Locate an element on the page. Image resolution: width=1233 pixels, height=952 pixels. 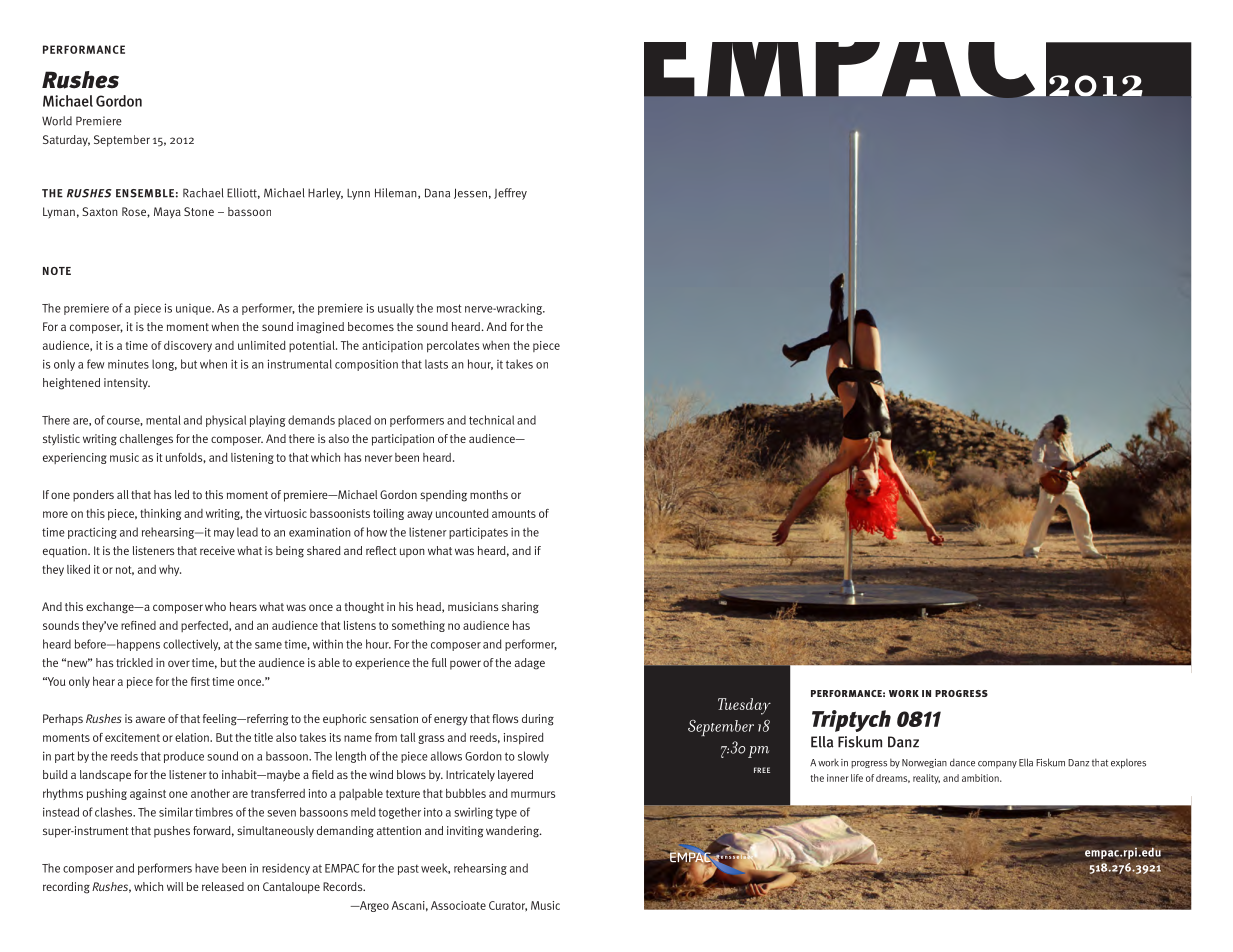
Jeffrey is located at coordinates (510, 194).
